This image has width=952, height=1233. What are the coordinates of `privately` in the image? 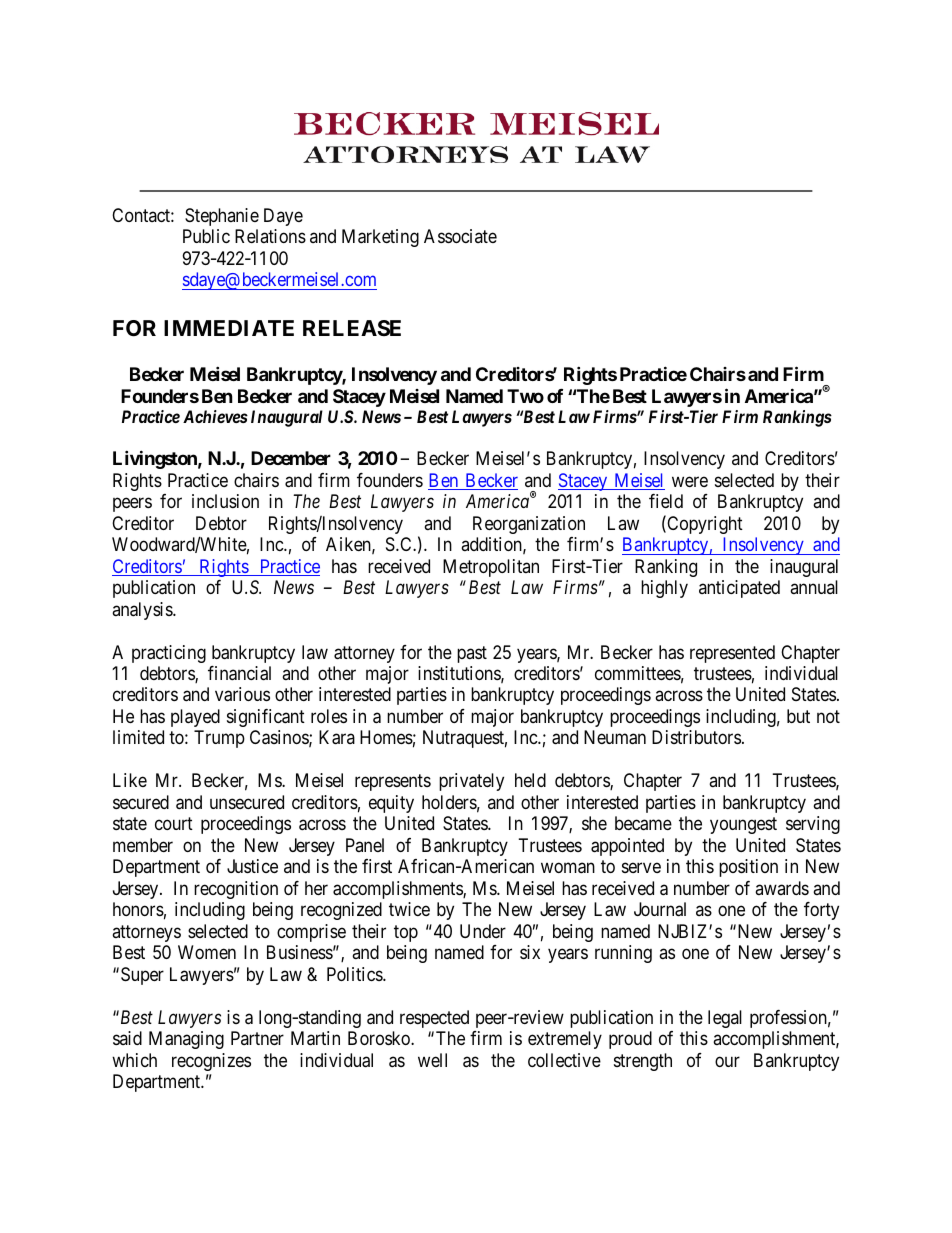 It's located at (471, 782).
